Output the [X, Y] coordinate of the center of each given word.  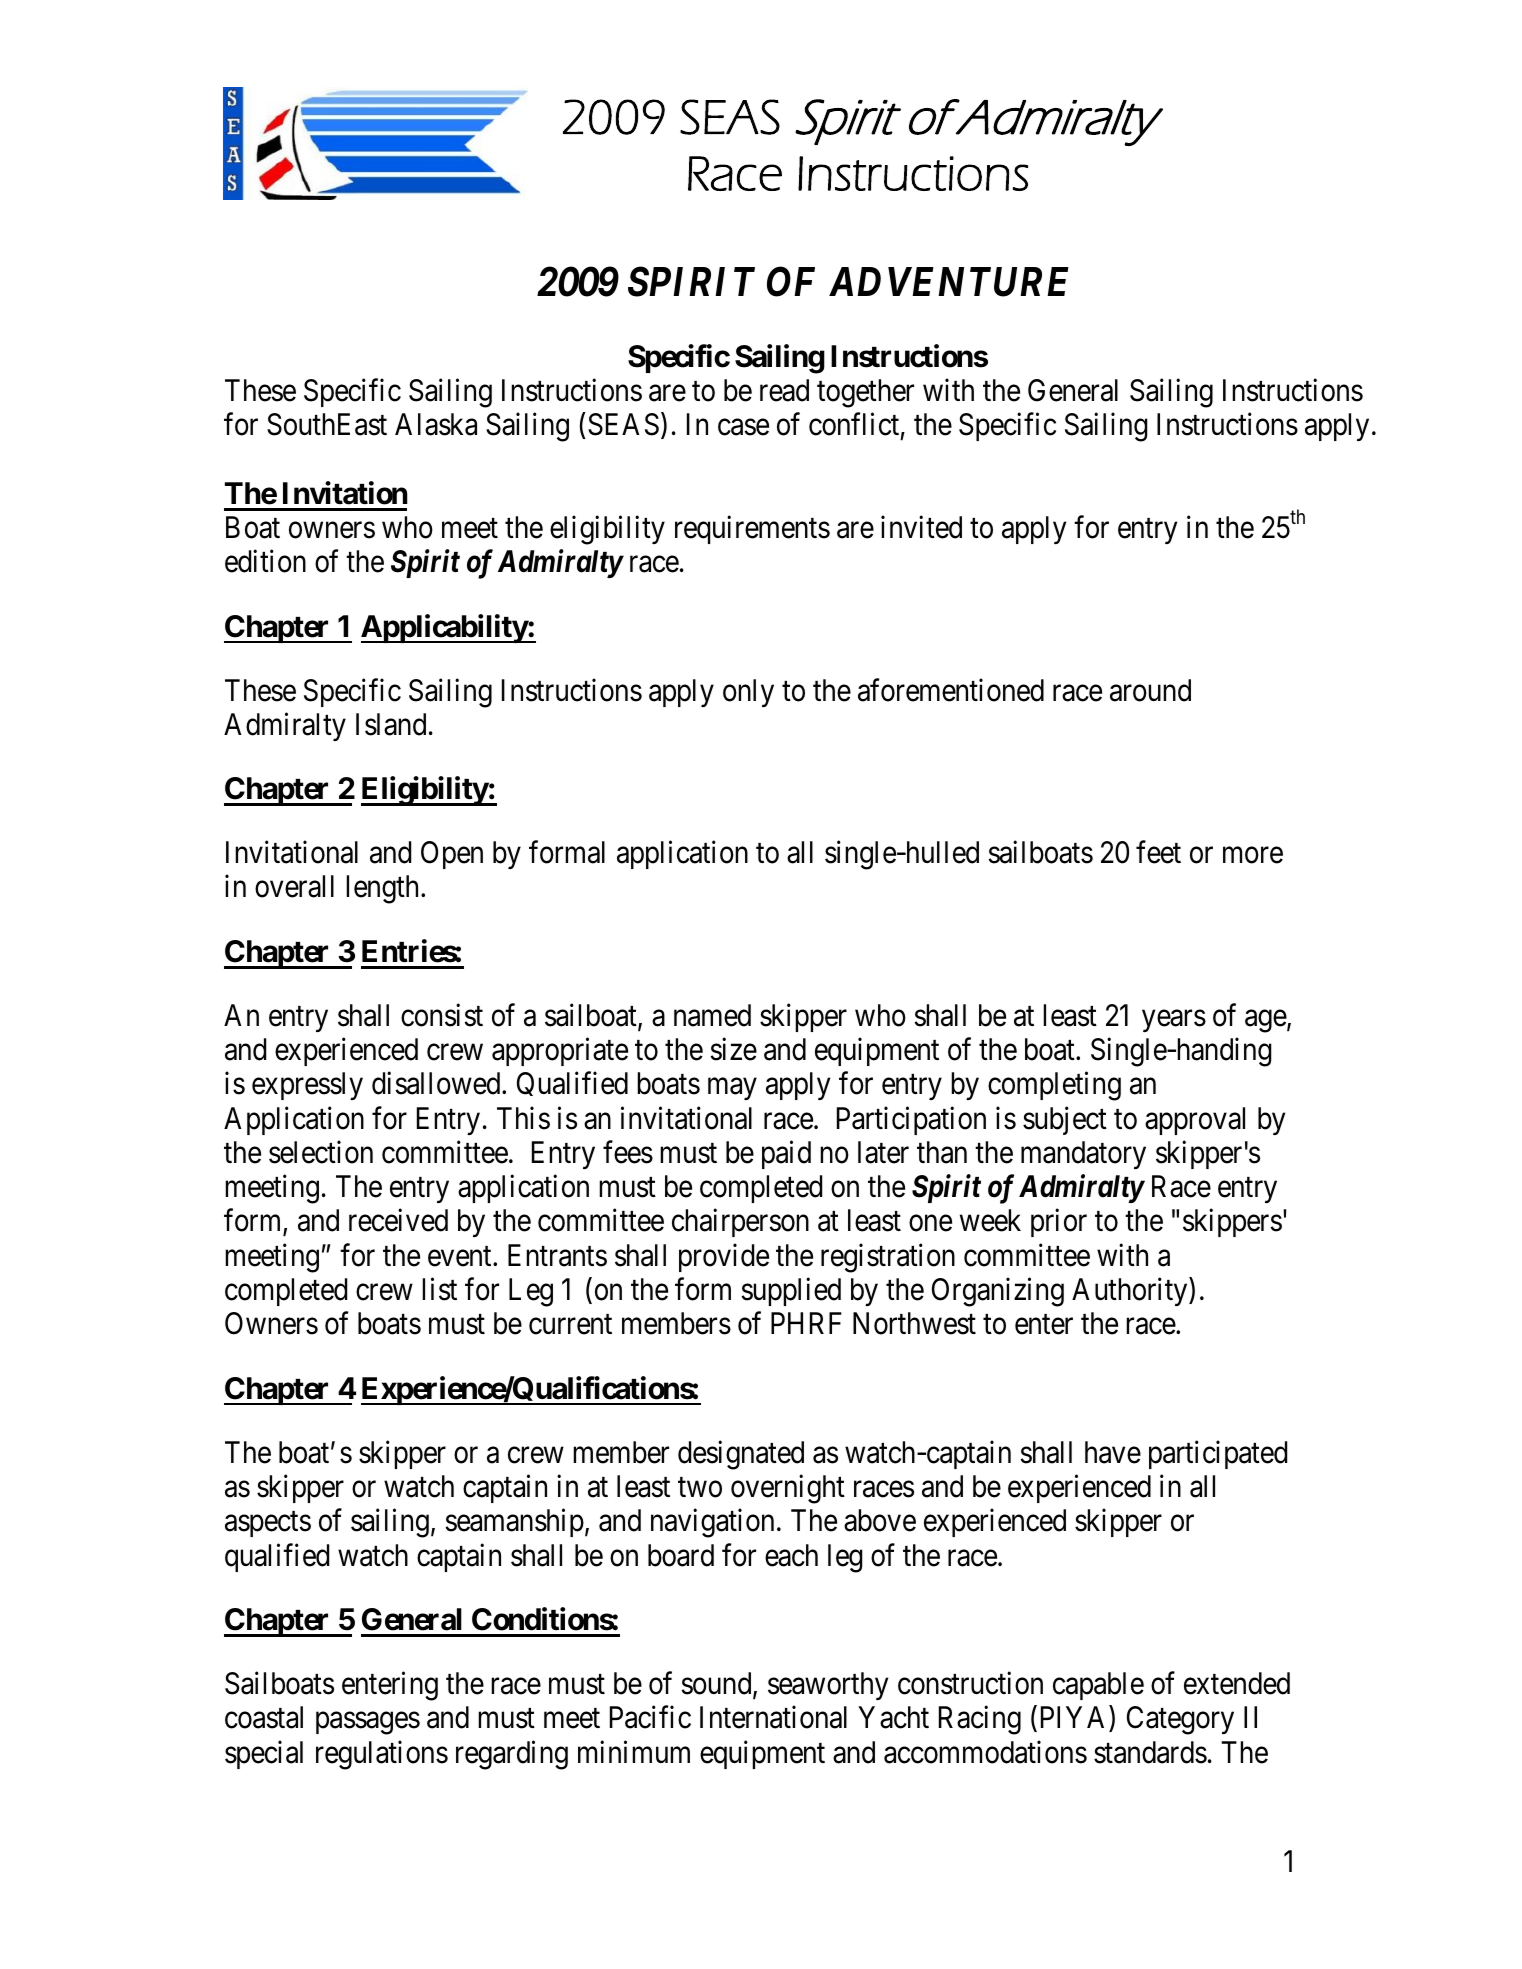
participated [1218, 1454]
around [1150, 690]
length [384, 889]
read [784, 390]
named [712, 1015]
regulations [382, 1755]
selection [321, 1152]
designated [741, 1455]
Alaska [436, 424]
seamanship [514, 1523]
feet [1158, 852]
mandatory [1083, 1155]
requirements [752, 530]
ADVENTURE [949, 282]
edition [265, 561]
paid [786, 1155]
